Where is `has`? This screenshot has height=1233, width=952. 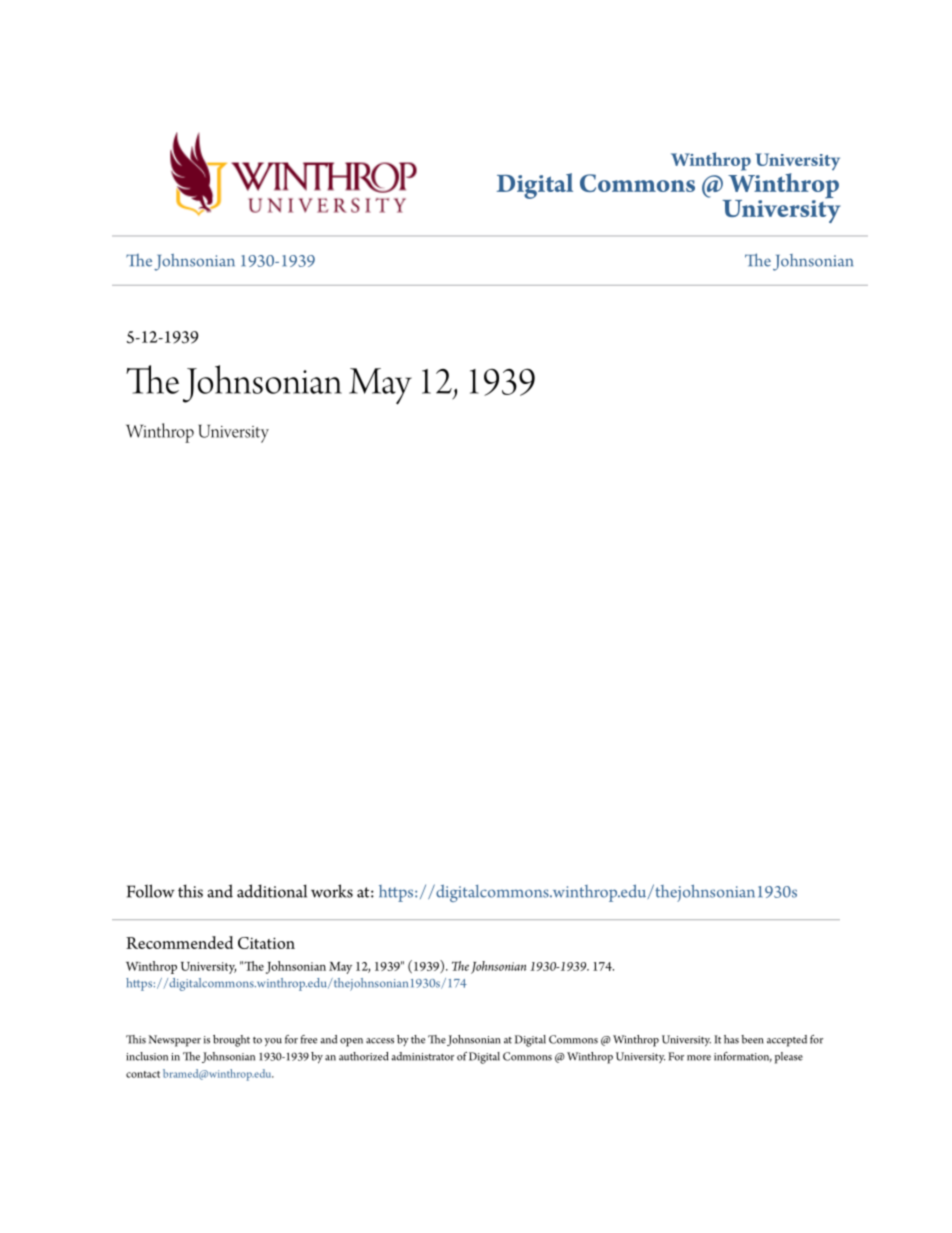 has is located at coordinates (731, 1039).
